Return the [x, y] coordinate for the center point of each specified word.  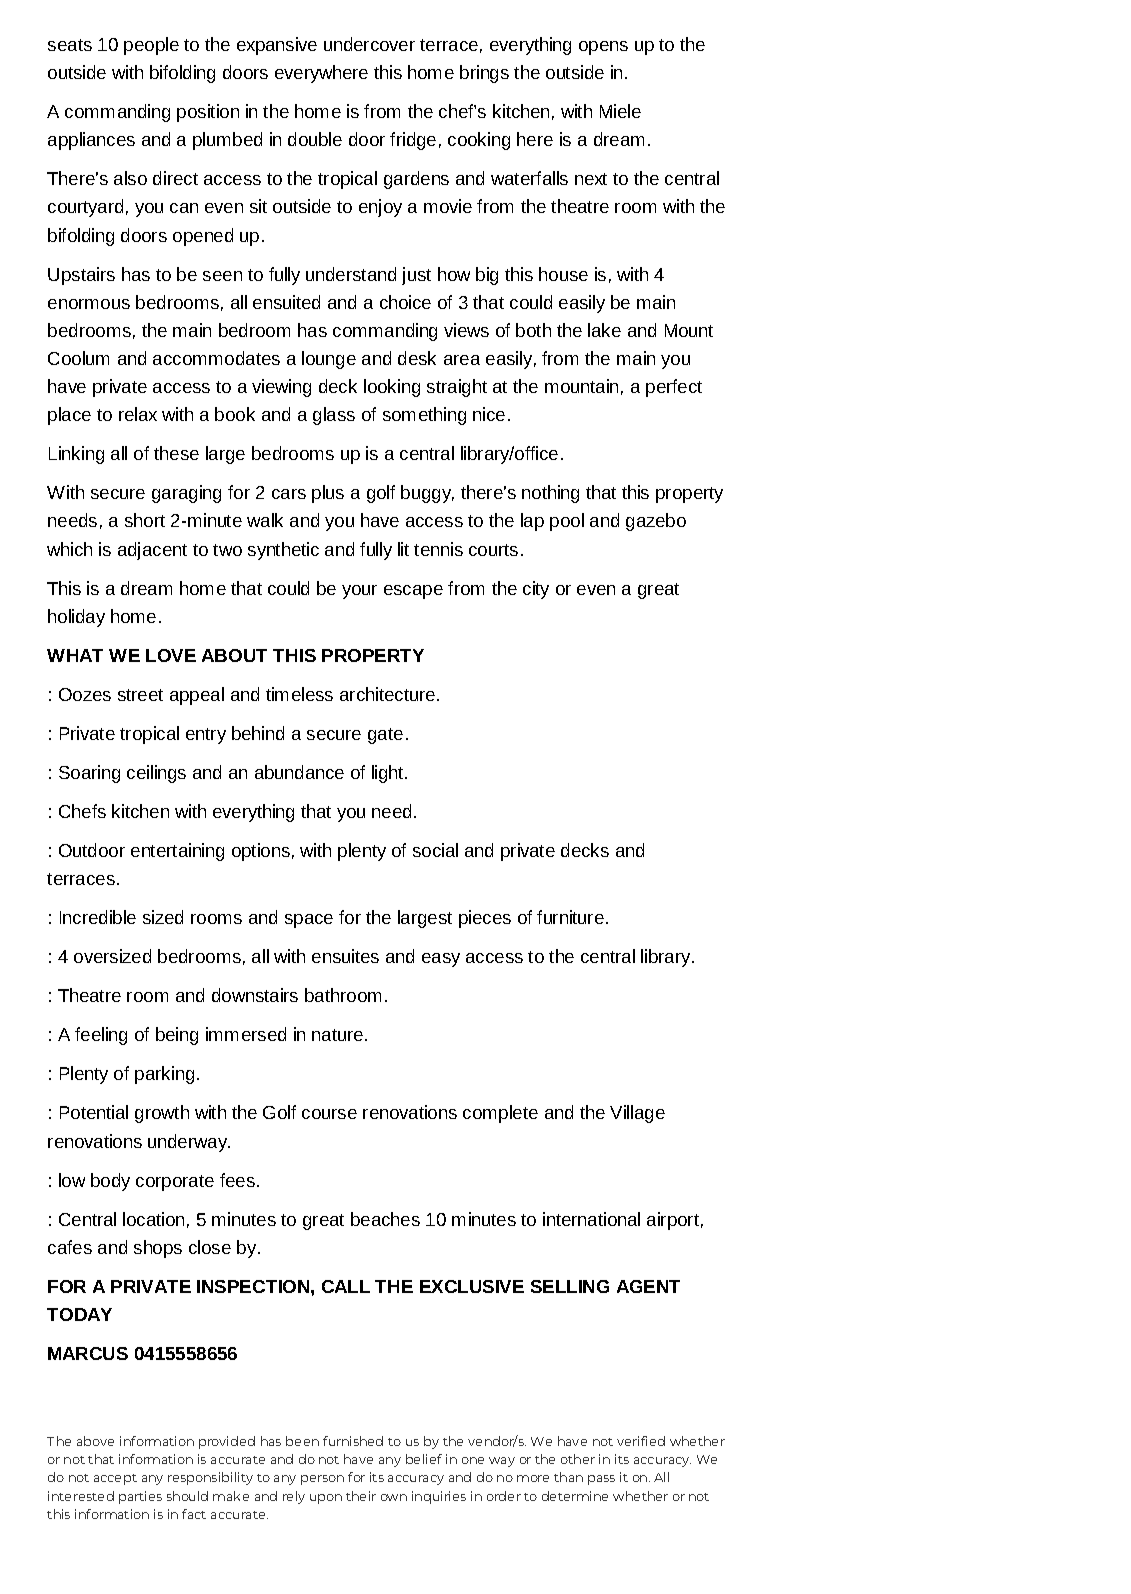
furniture [570, 917]
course [329, 1114]
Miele [620, 111]
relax [138, 414]
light [389, 774]
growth [162, 1114]
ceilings [156, 774]
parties [140, 1497]
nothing [550, 494]
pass [601, 1480]
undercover [369, 44]
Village [637, 1114]
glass [334, 416]
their [361, 1496]
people [151, 46]
